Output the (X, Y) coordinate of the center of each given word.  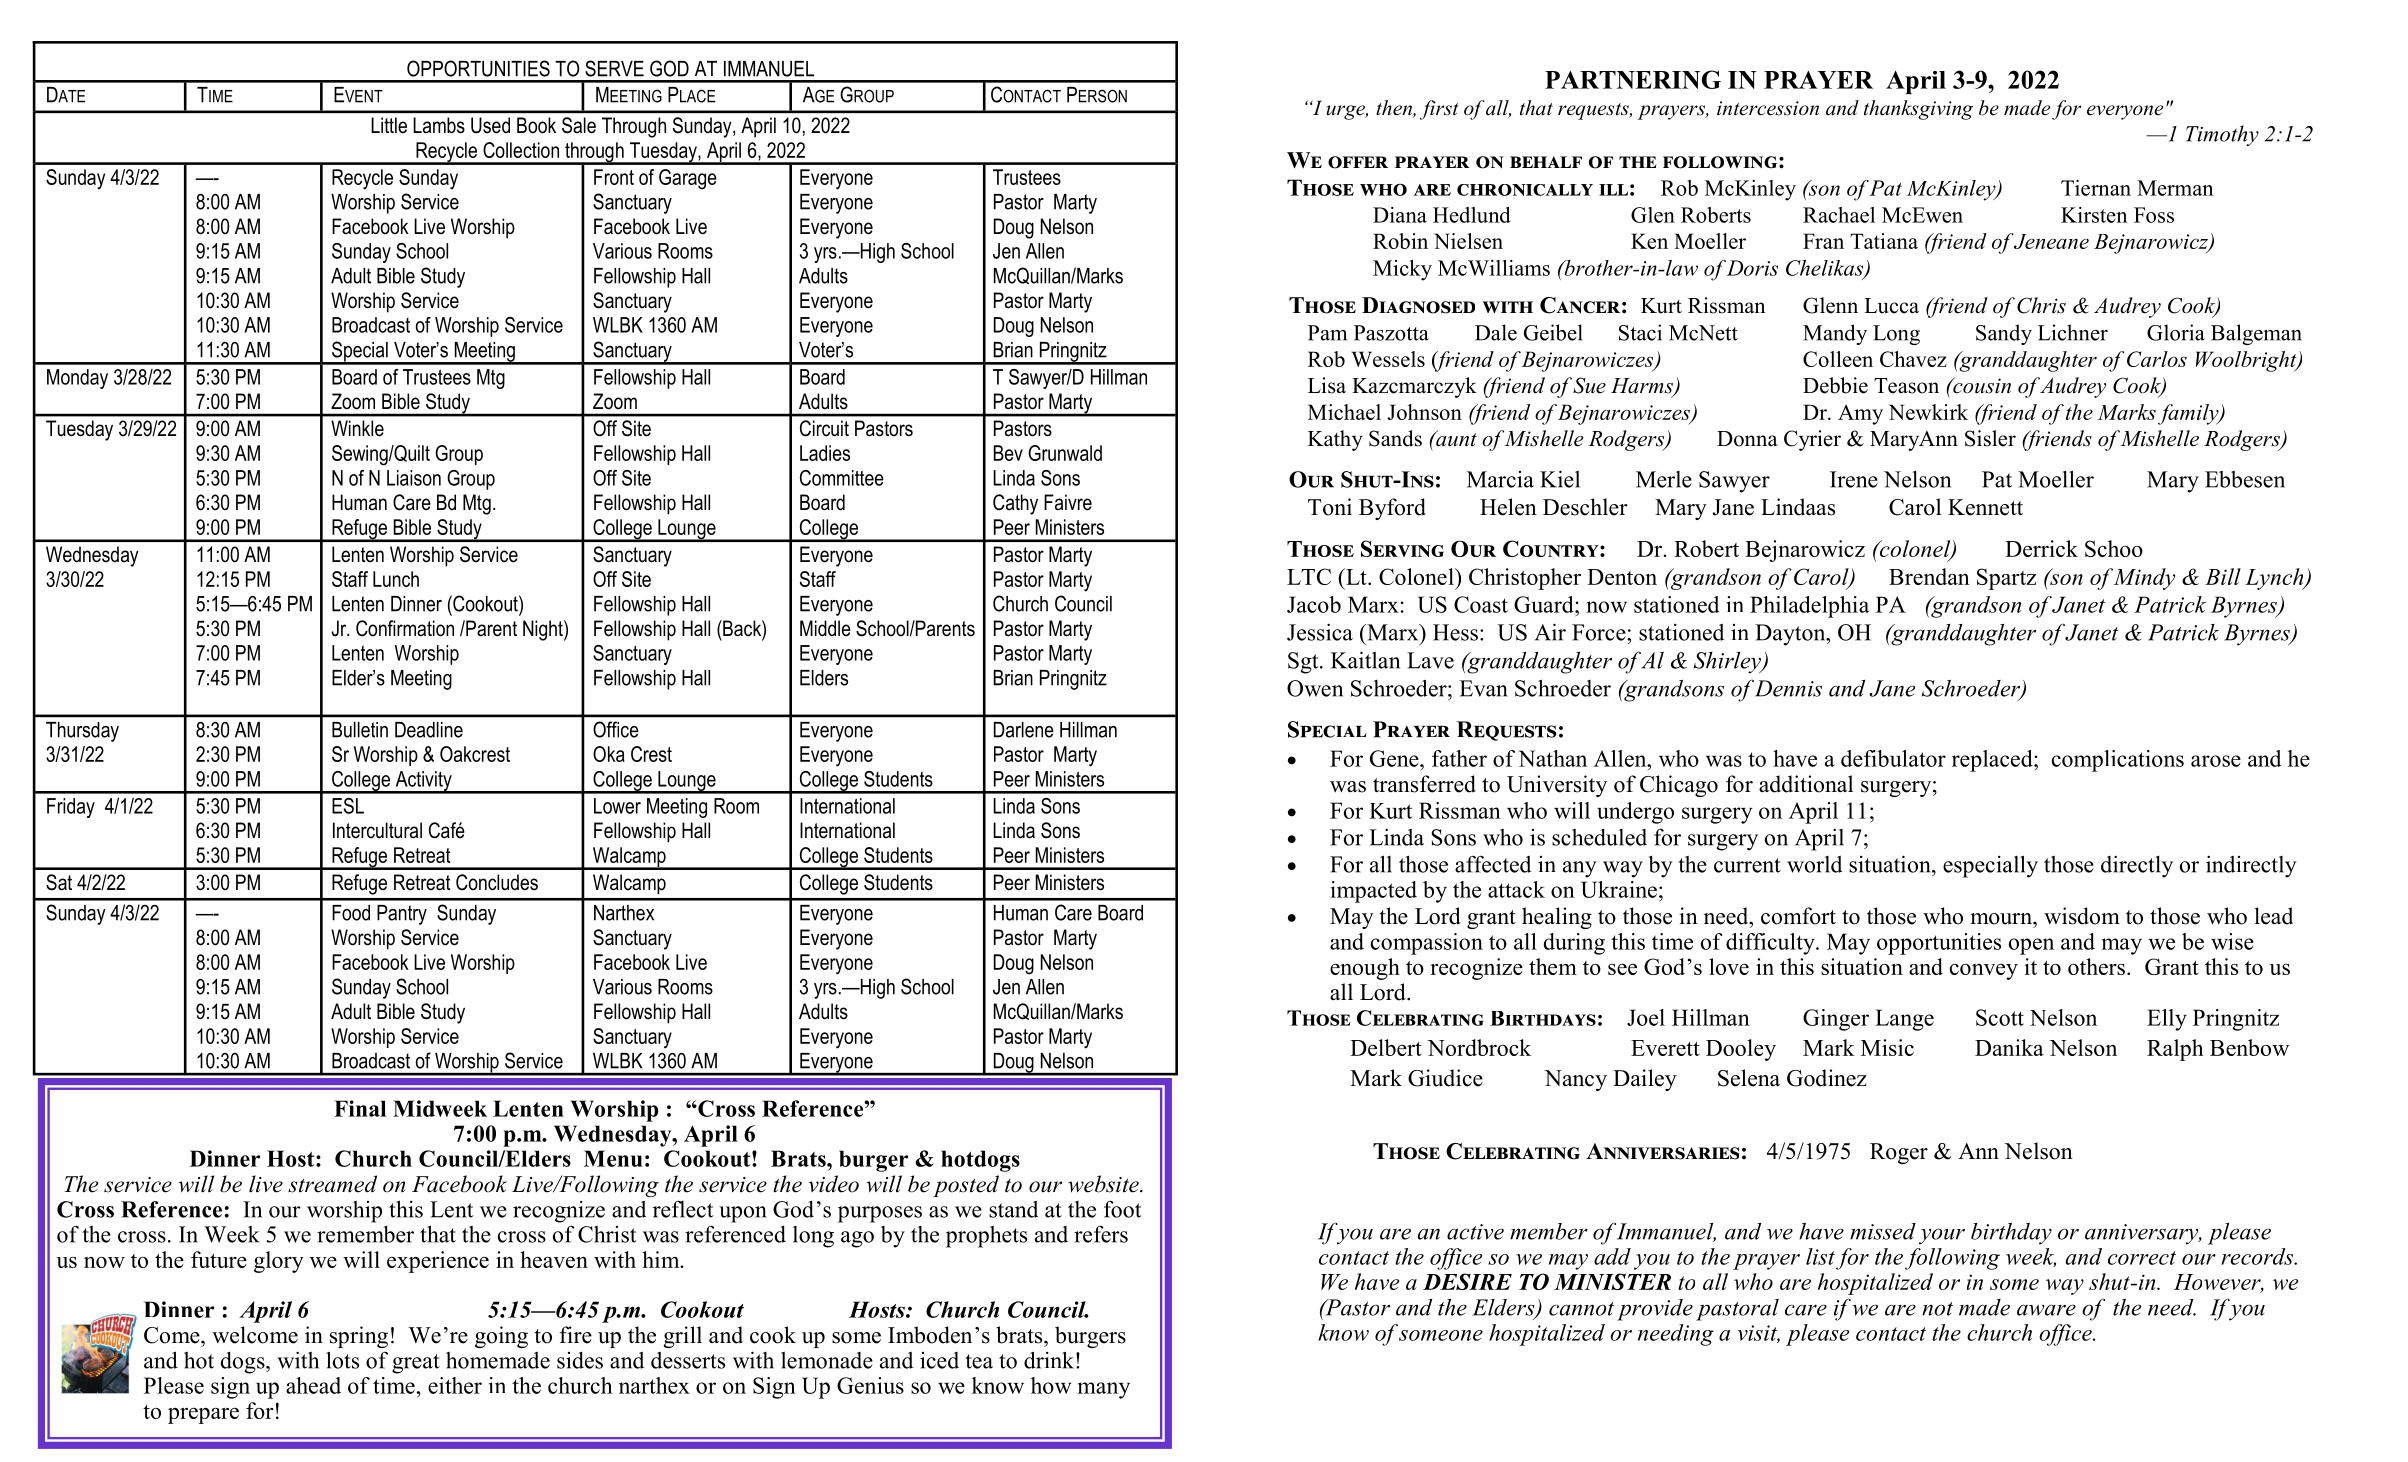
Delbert (1386, 1047)
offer (1358, 162)
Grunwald (1065, 453)
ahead (313, 1385)
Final (360, 1108)
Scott (2000, 1017)
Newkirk (1928, 412)
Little (389, 125)
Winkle (357, 428)
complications (2118, 761)
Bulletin (360, 730)
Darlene (1024, 730)
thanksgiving (1918, 110)
